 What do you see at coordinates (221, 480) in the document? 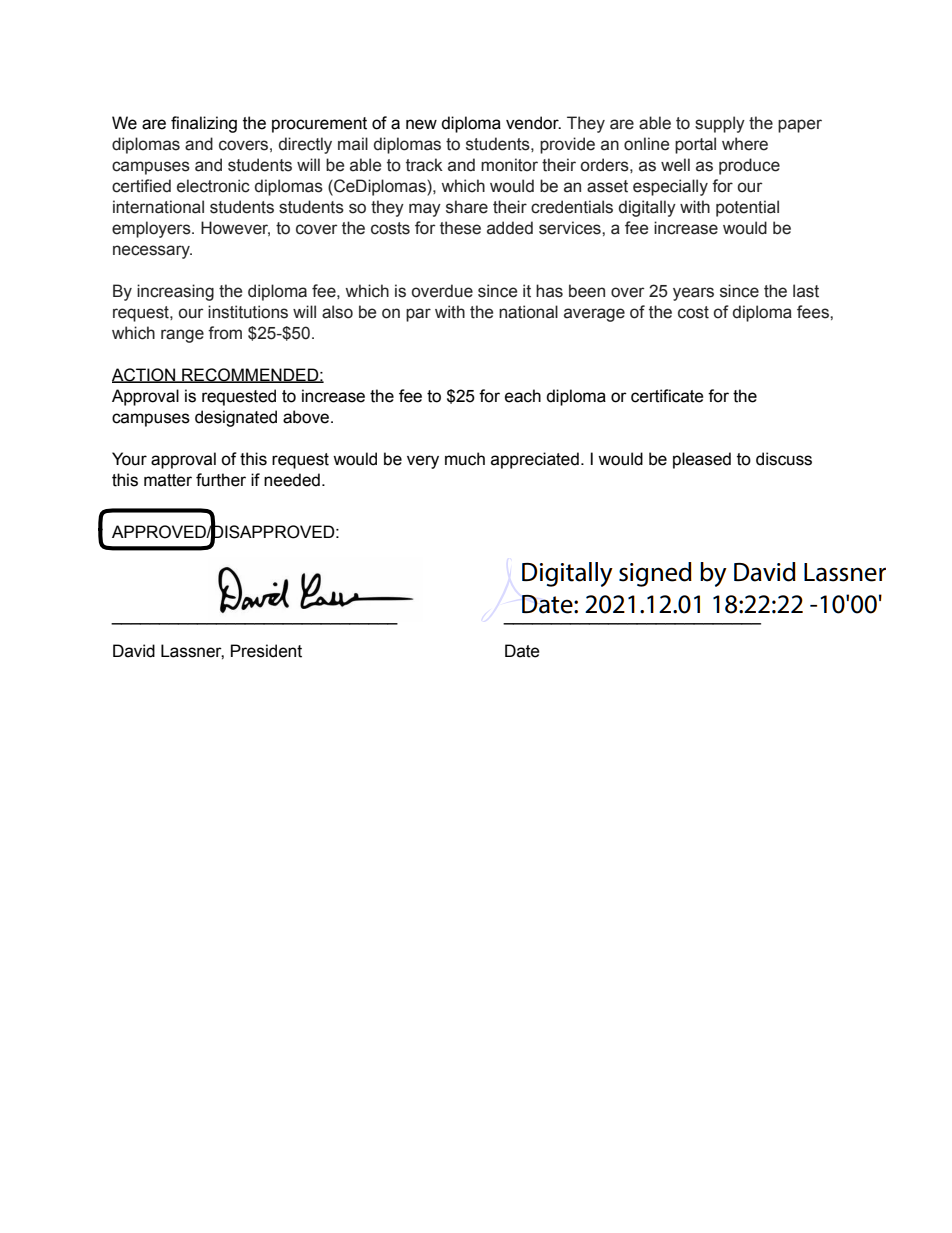
I see `further` at bounding box center [221, 480].
